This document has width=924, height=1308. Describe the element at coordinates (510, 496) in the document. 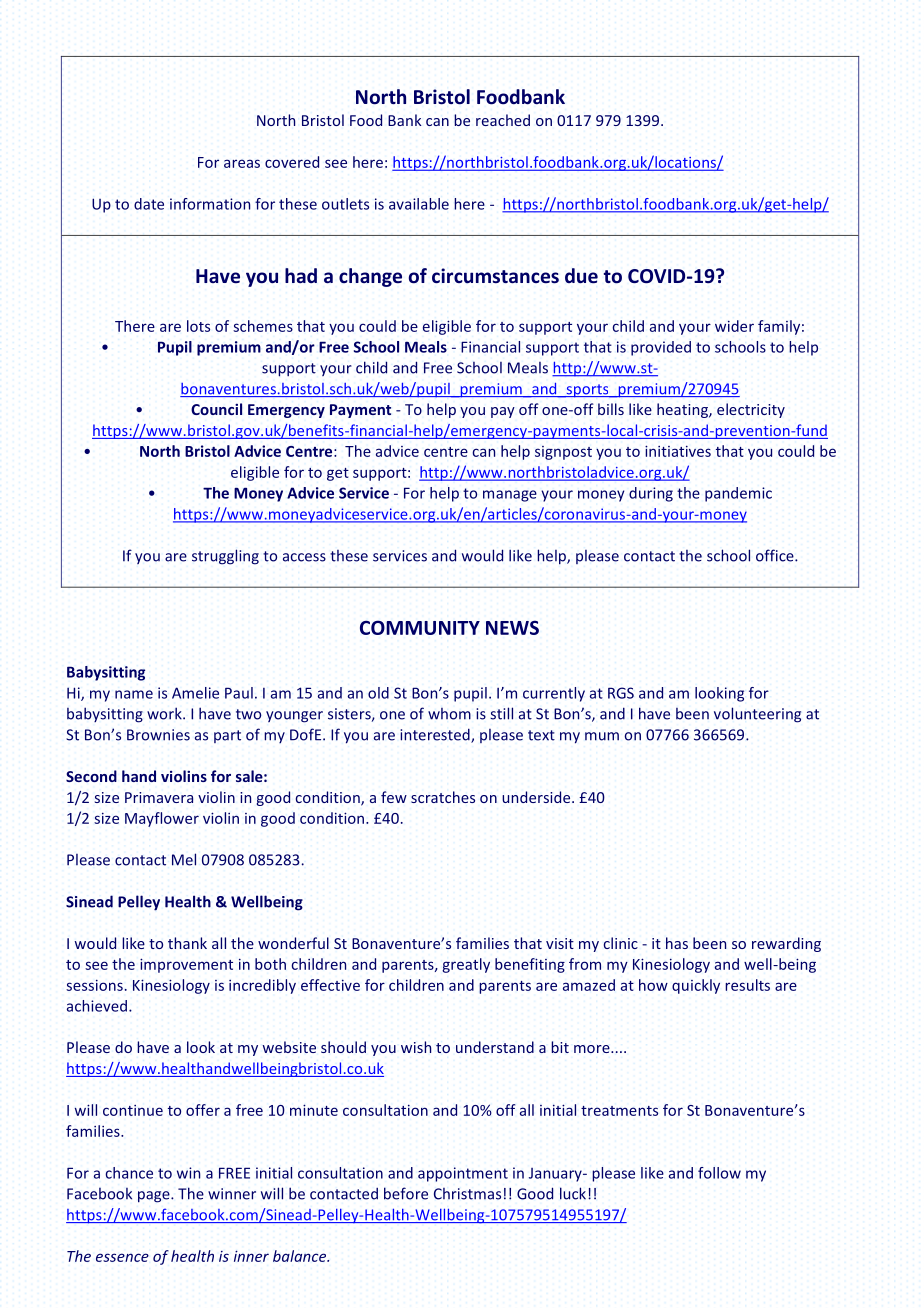

I see `manage` at that location.
